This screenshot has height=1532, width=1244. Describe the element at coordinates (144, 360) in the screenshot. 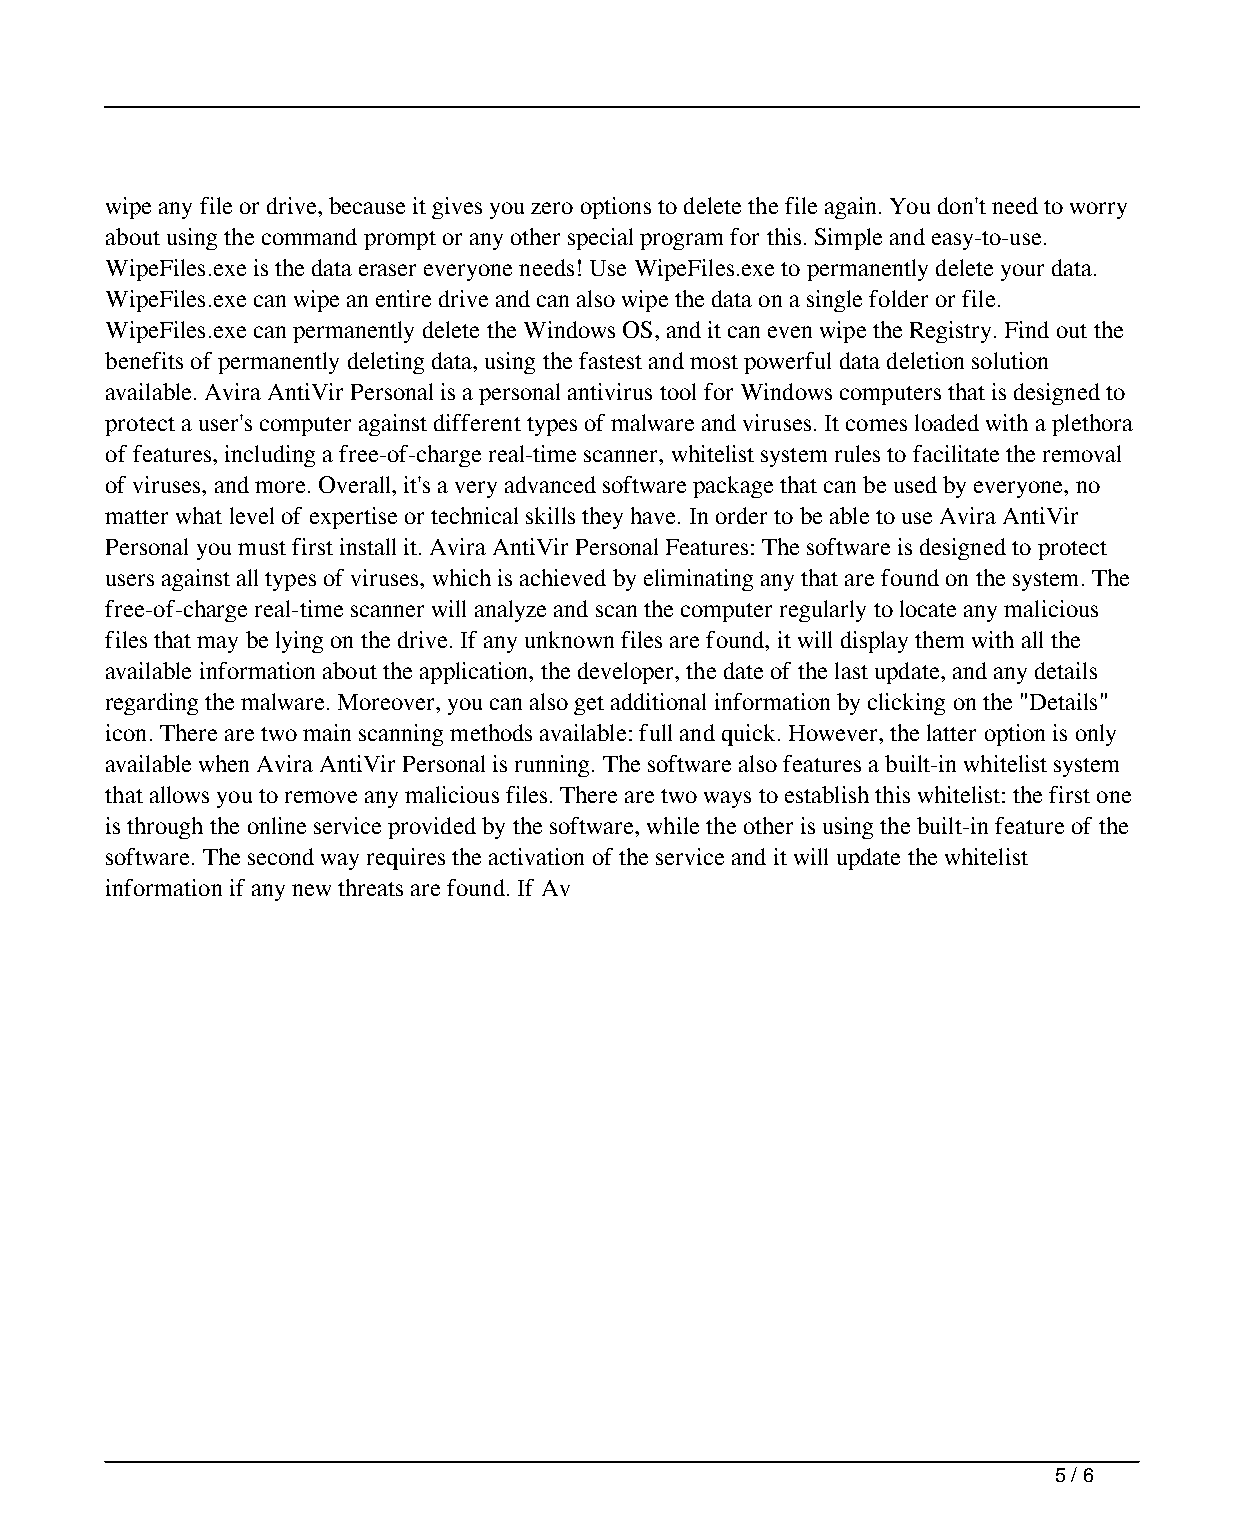

I see `benefits` at that location.
